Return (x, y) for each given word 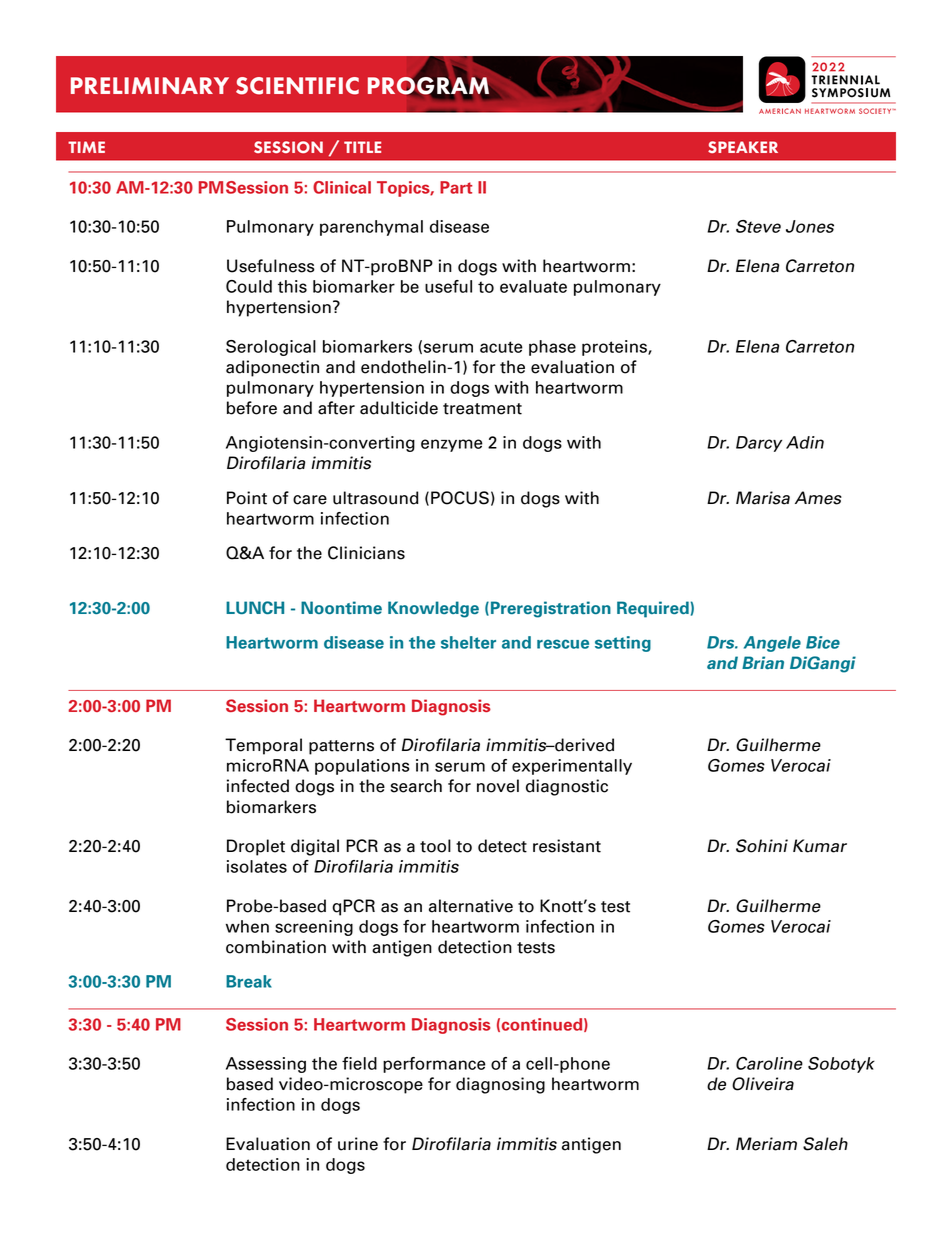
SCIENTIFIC (297, 86)
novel (498, 786)
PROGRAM (429, 86)
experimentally (572, 767)
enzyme (452, 445)
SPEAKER (743, 147)
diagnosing (500, 1085)
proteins (615, 348)
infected (258, 786)
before (252, 408)
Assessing (266, 1065)
